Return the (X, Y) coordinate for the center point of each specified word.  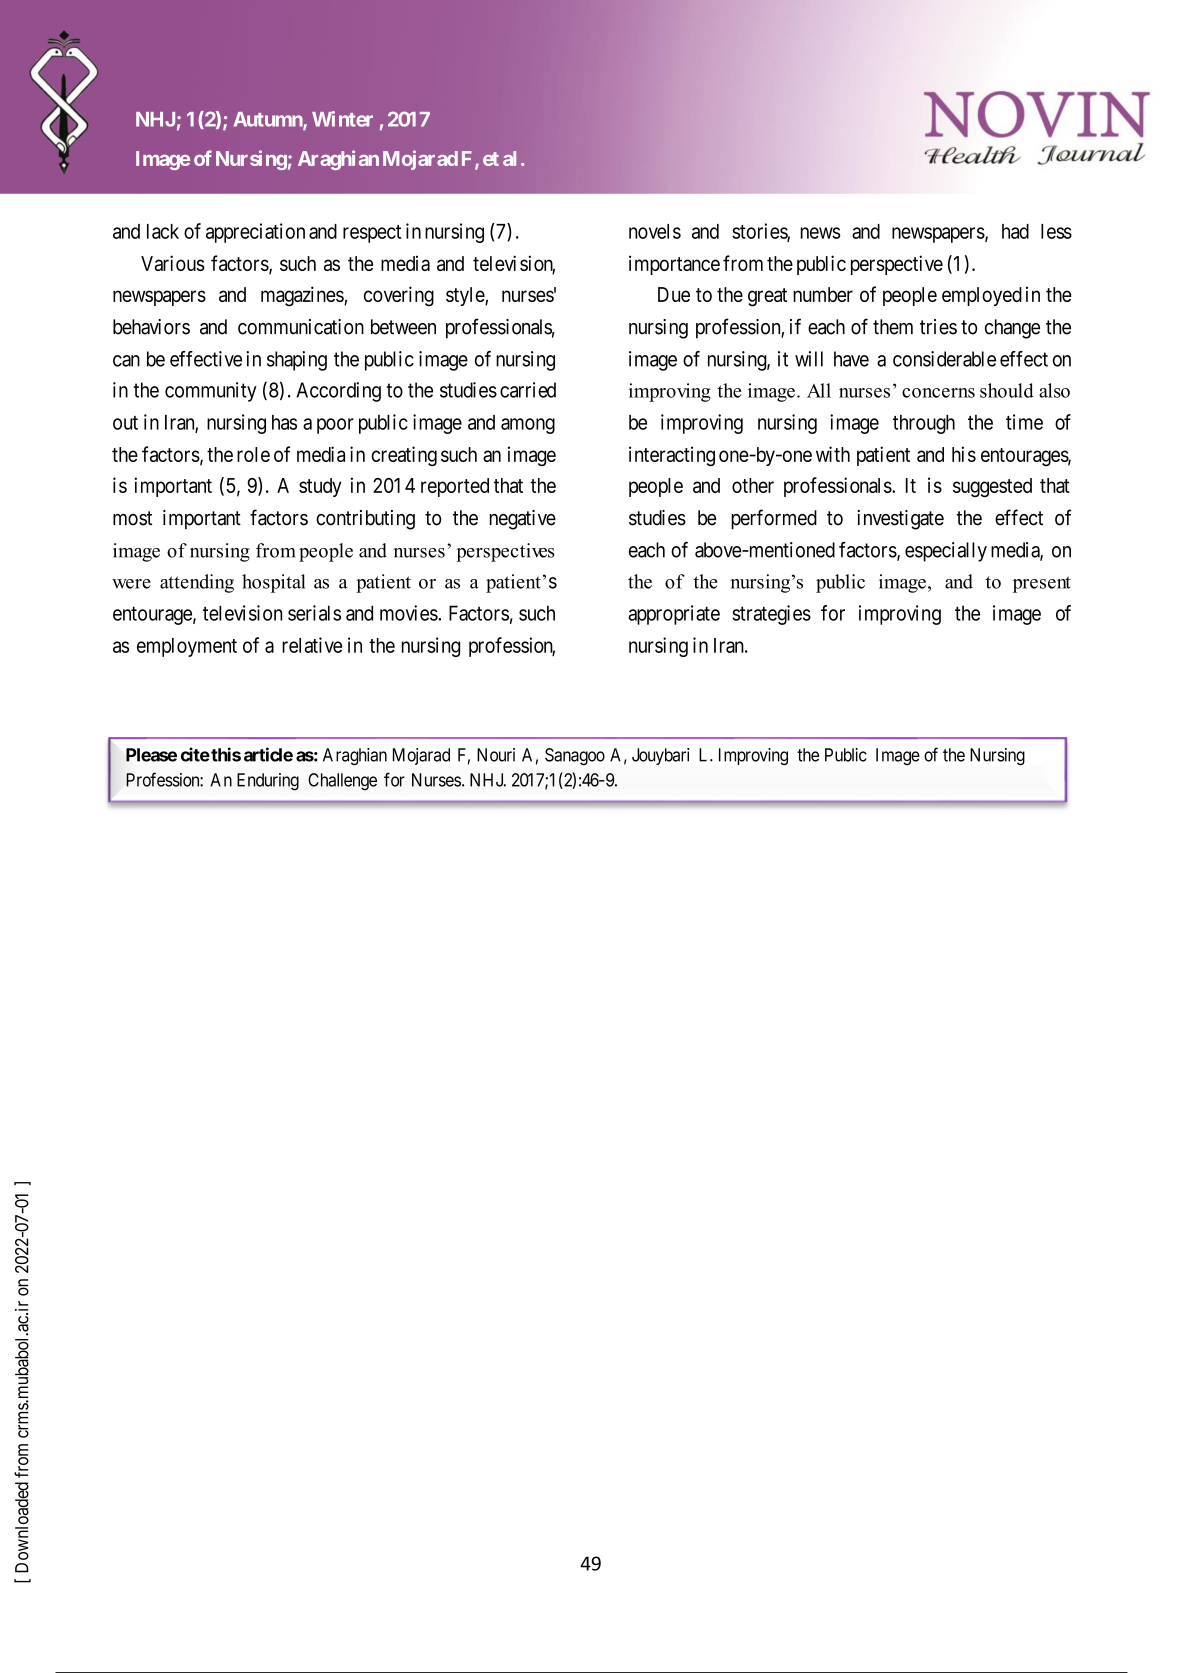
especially (946, 552)
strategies (771, 615)
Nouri (496, 755)
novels (655, 231)
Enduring (268, 782)
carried (528, 390)
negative (523, 520)
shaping (297, 361)
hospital (274, 583)
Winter (342, 119)
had (1015, 231)
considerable (944, 359)
